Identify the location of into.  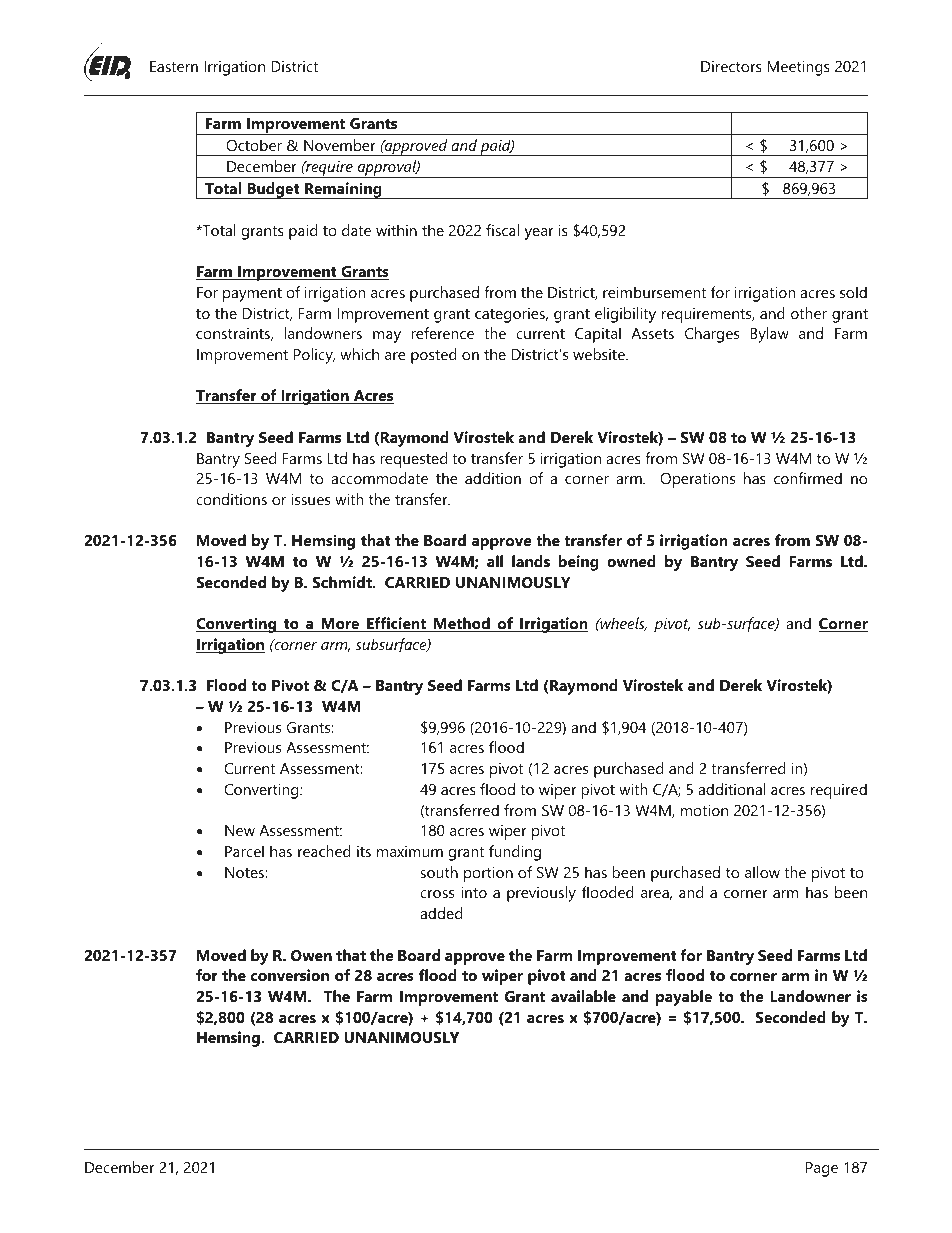
(474, 892).
